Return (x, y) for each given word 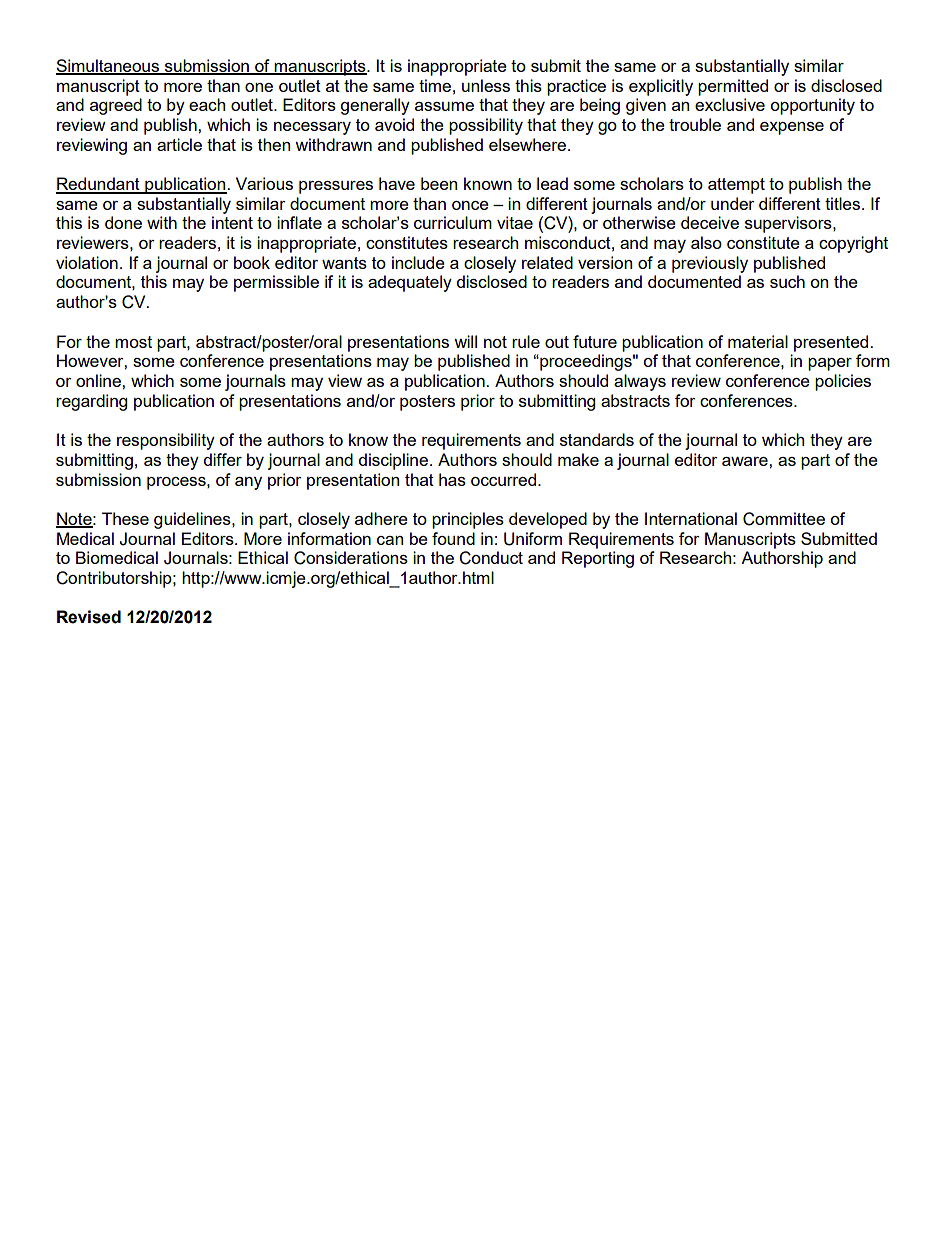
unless (486, 85)
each (207, 104)
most (133, 342)
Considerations (351, 558)
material (758, 341)
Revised (89, 617)
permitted (733, 87)
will (465, 341)
